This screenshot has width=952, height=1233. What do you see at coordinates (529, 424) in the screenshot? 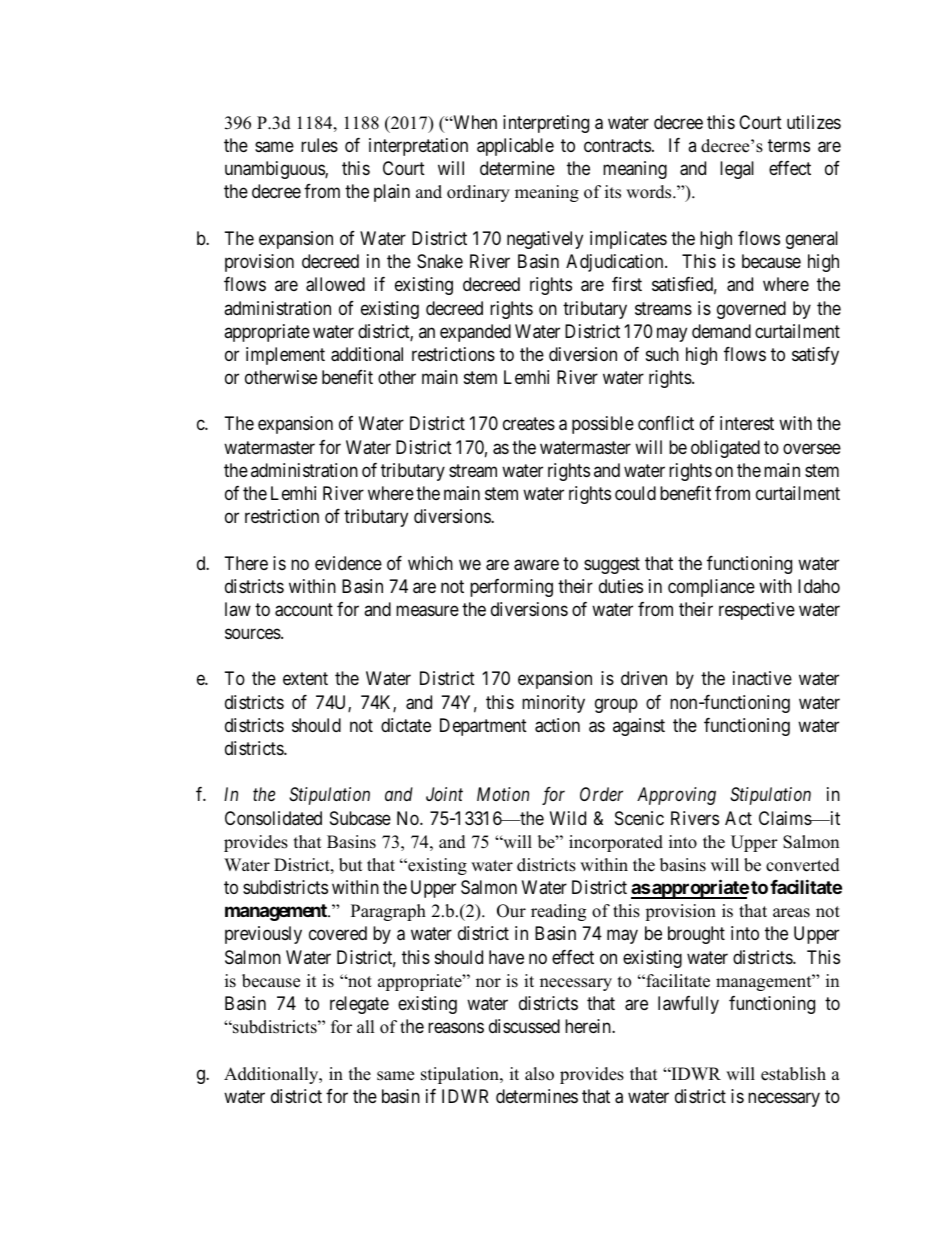
I see `creates` at bounding box center [529, 424].
